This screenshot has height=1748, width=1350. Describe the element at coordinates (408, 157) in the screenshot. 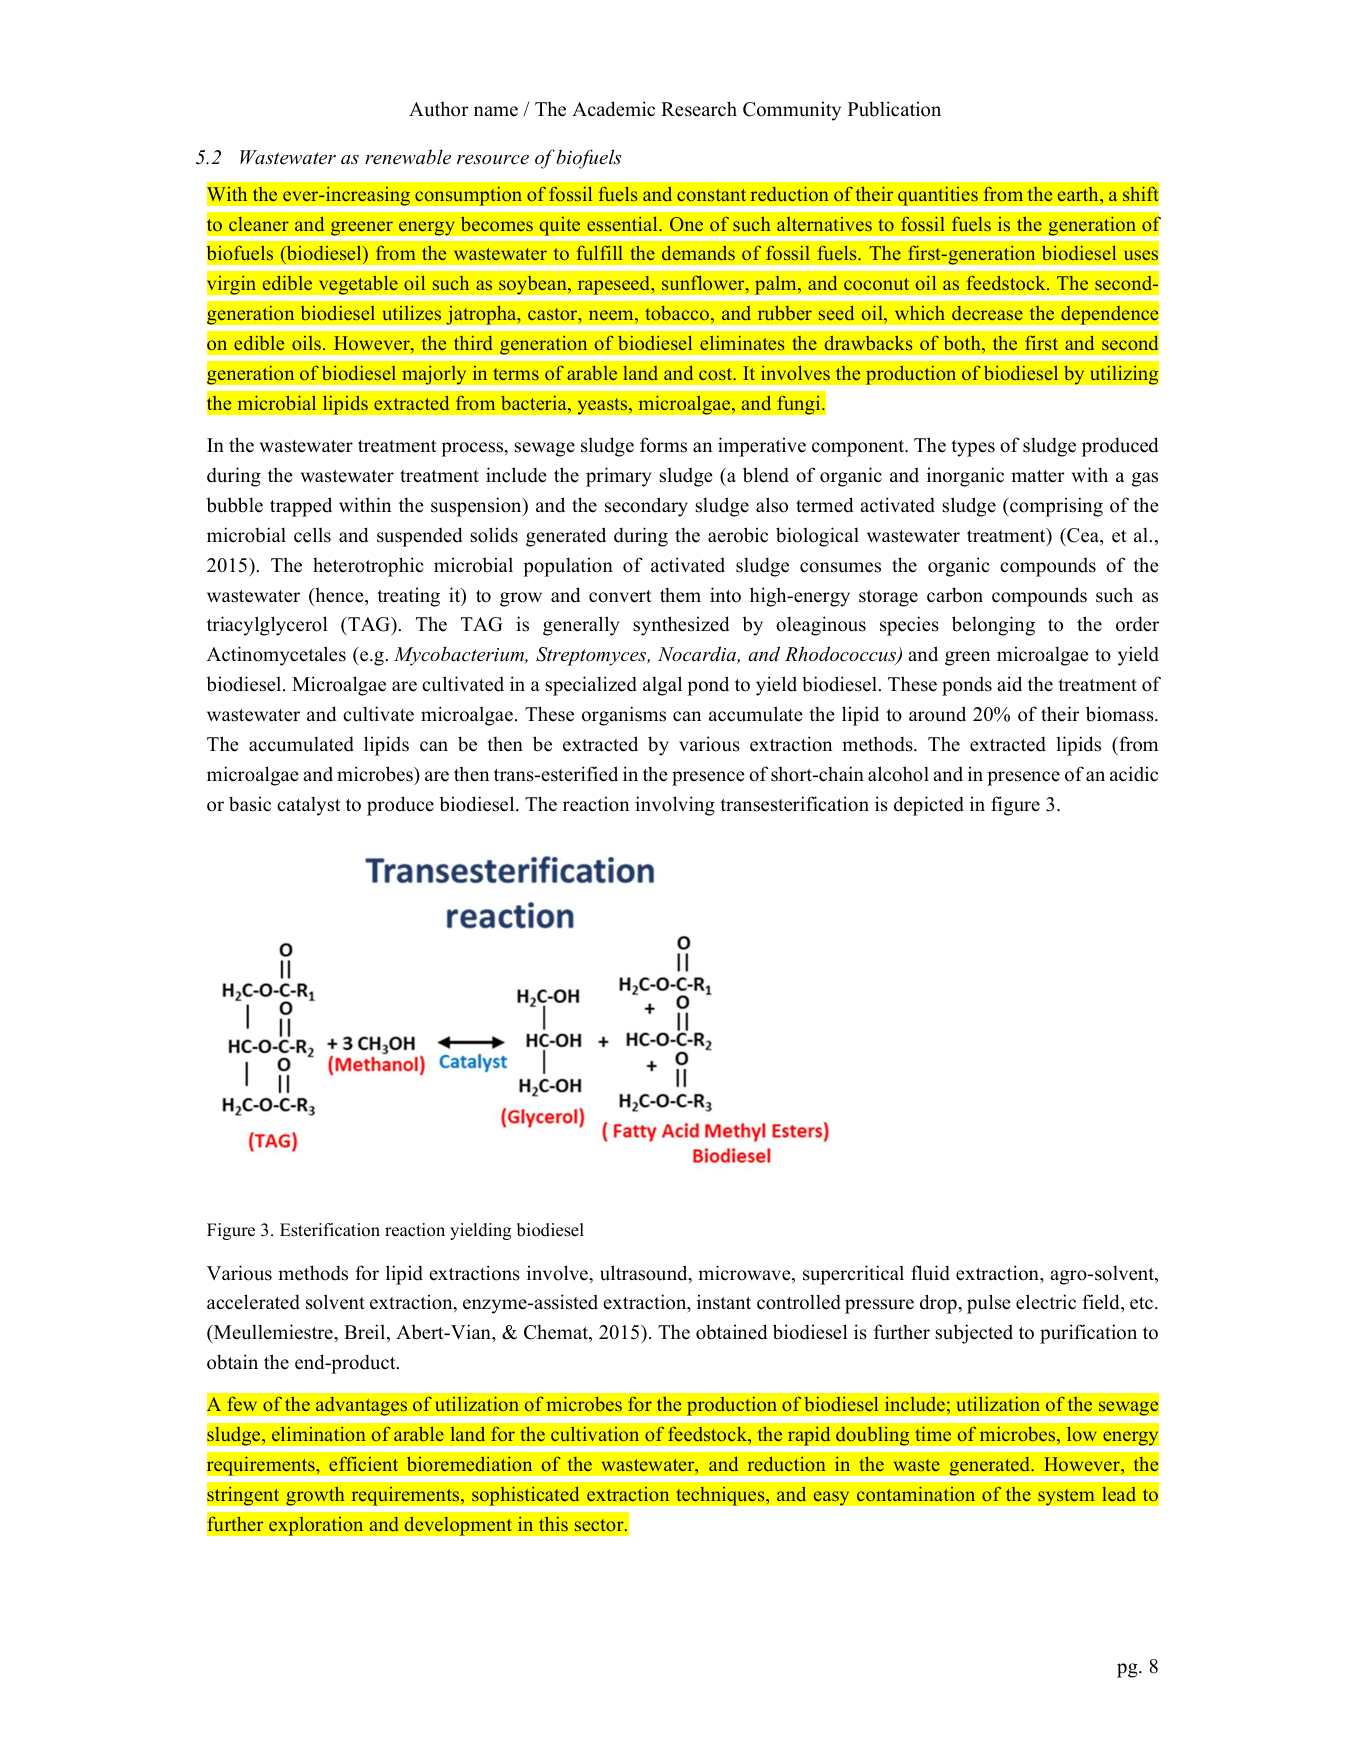

I see `renewable` at that location.
